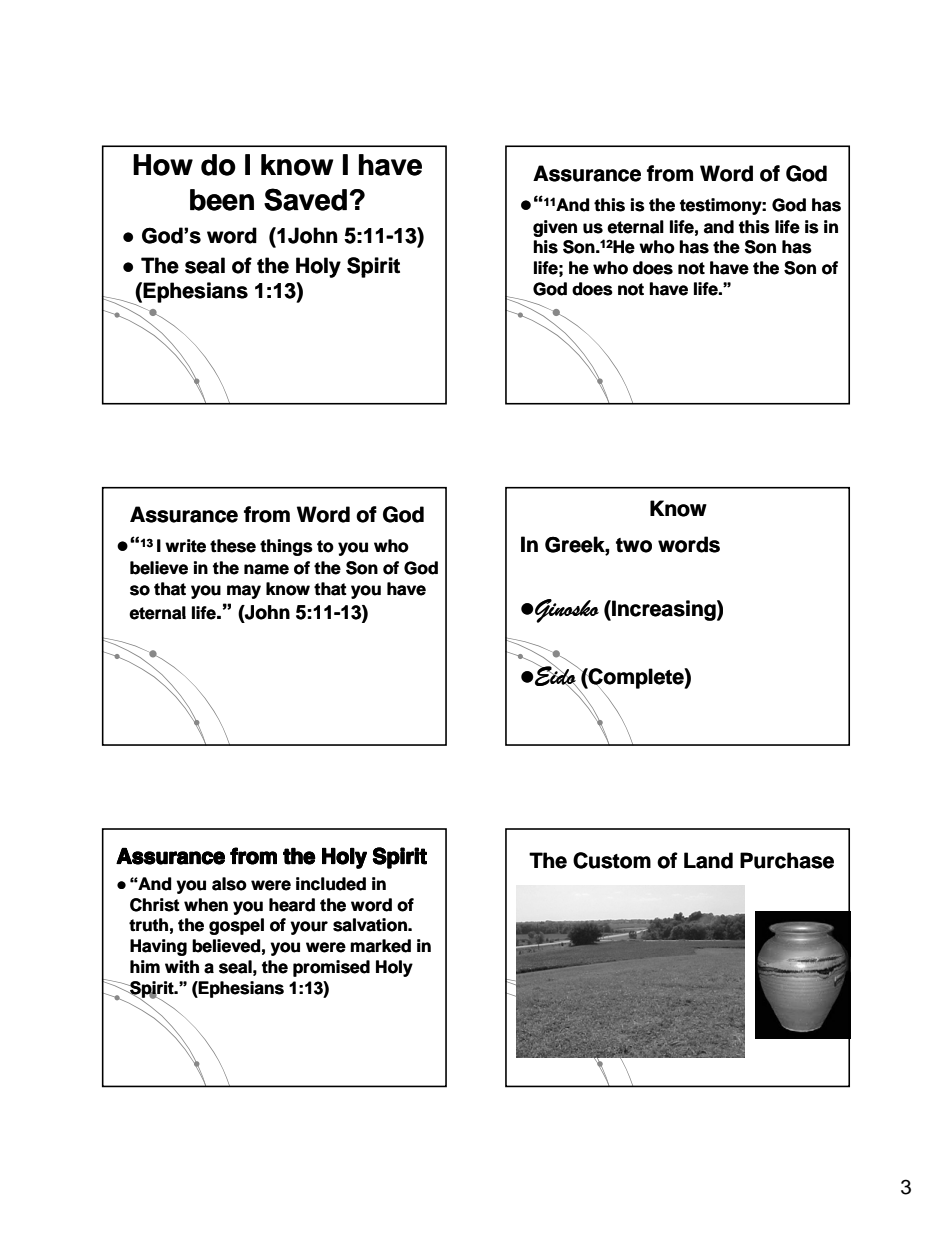 The image size is (952, 1233). What do you see at coordinates (236, 926) in the image?
I see `gospel` at bounding box center [236, 926].
